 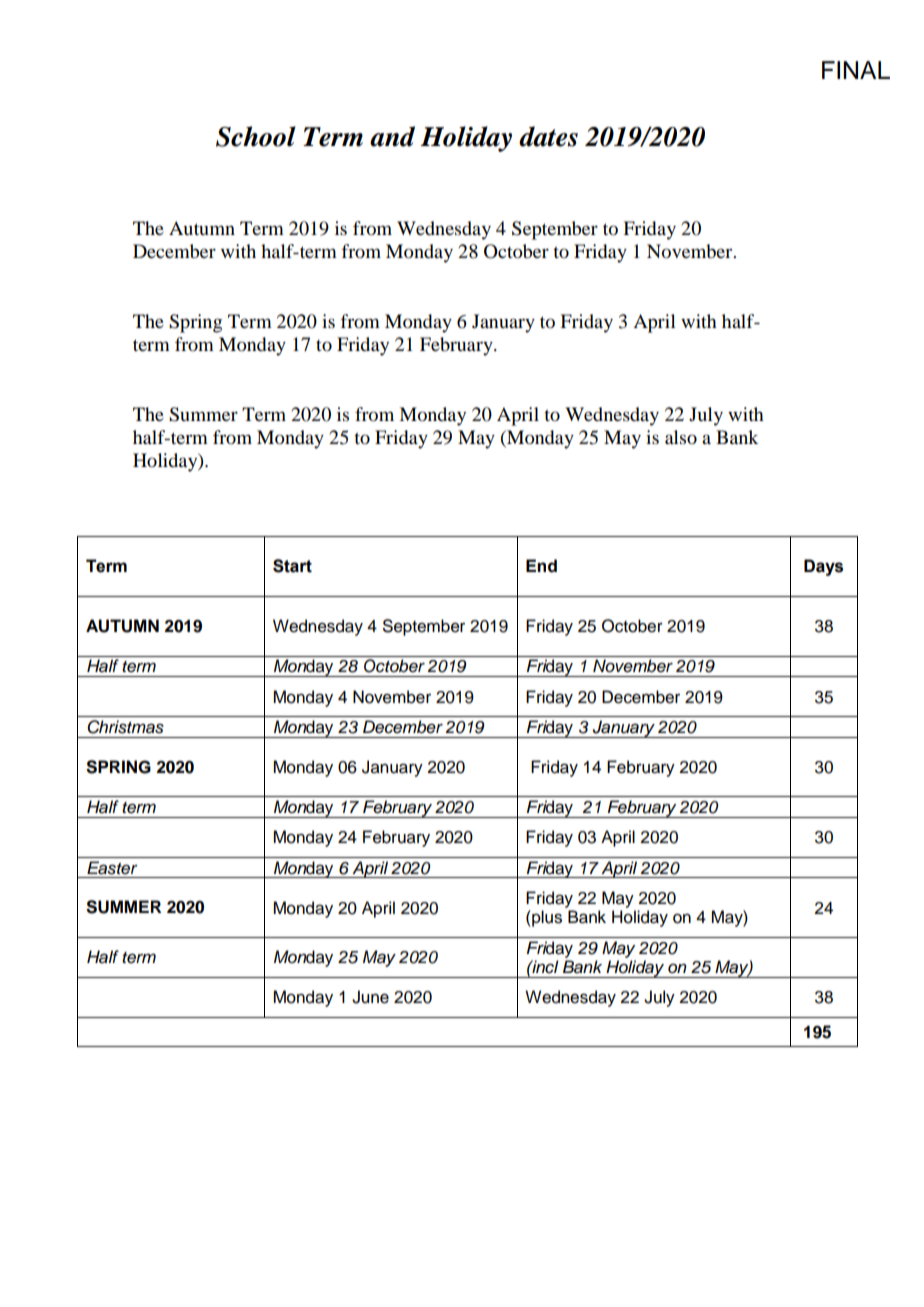 I want to click on Days, so click(x=823, y=567).
